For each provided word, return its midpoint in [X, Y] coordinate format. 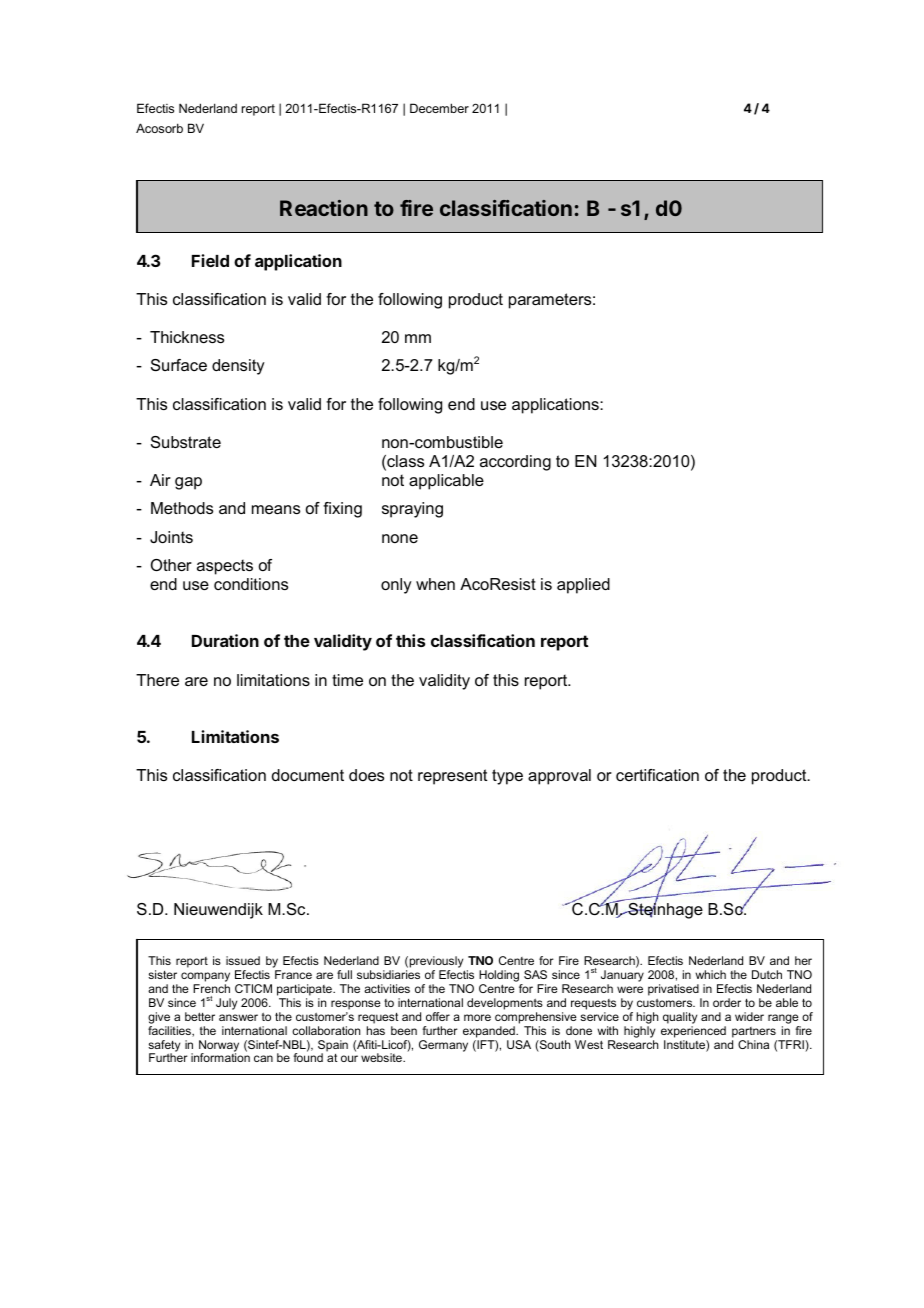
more [477, 1017]
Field [210, 260]
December [439, 108]
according [515, 463]
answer [238, 1017]
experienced [693, 1032]
